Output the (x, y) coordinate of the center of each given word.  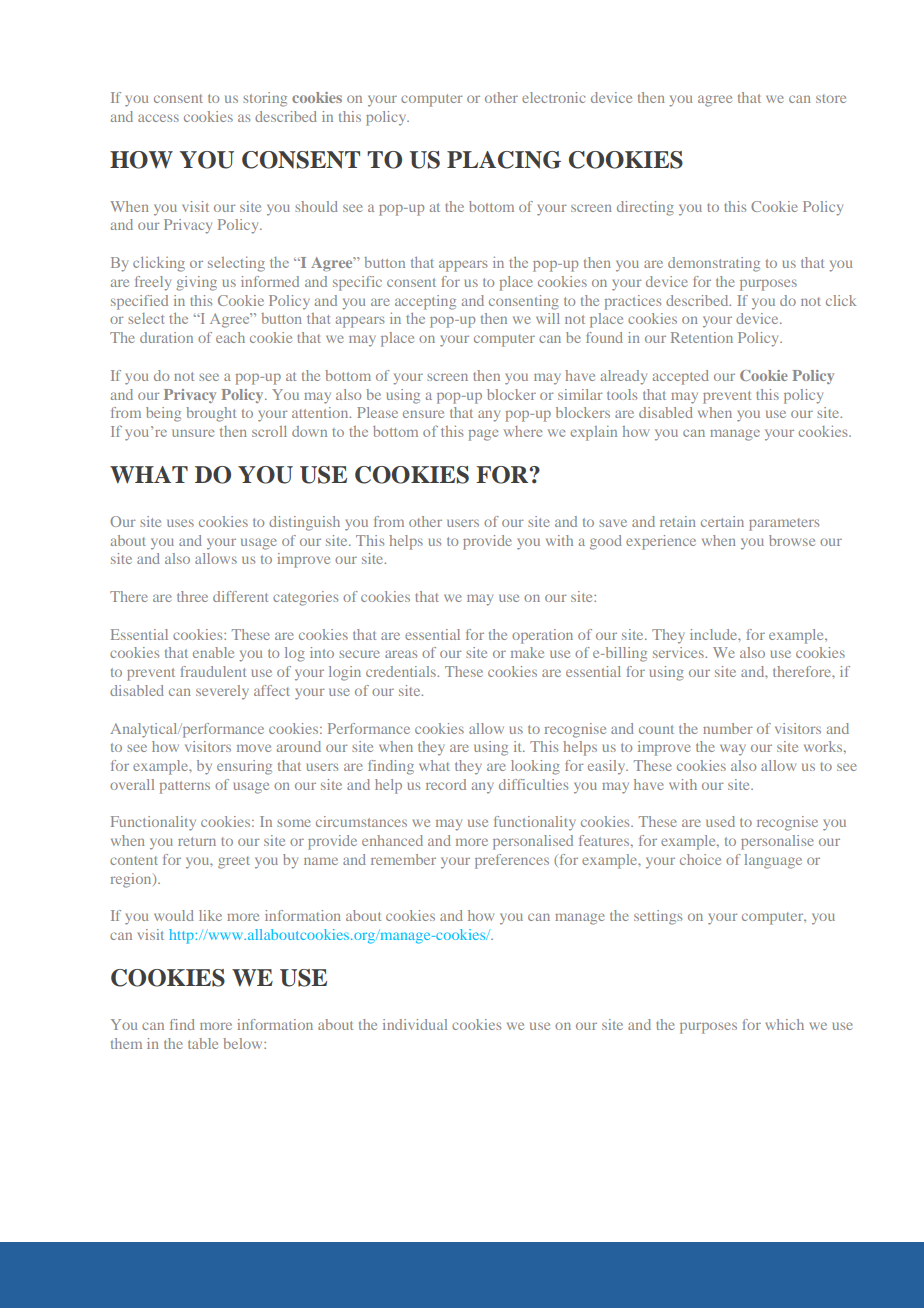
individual (415, 1024)
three (192, 596)
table (203, 1043)
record (446, 784)
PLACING (504, 160)
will (548, 318)
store (831, 98)
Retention (702, 337)
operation (542, 636)
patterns (185, 787)
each (230, 337)
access (158, 118)
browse (792, 540)
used (720, 821)
